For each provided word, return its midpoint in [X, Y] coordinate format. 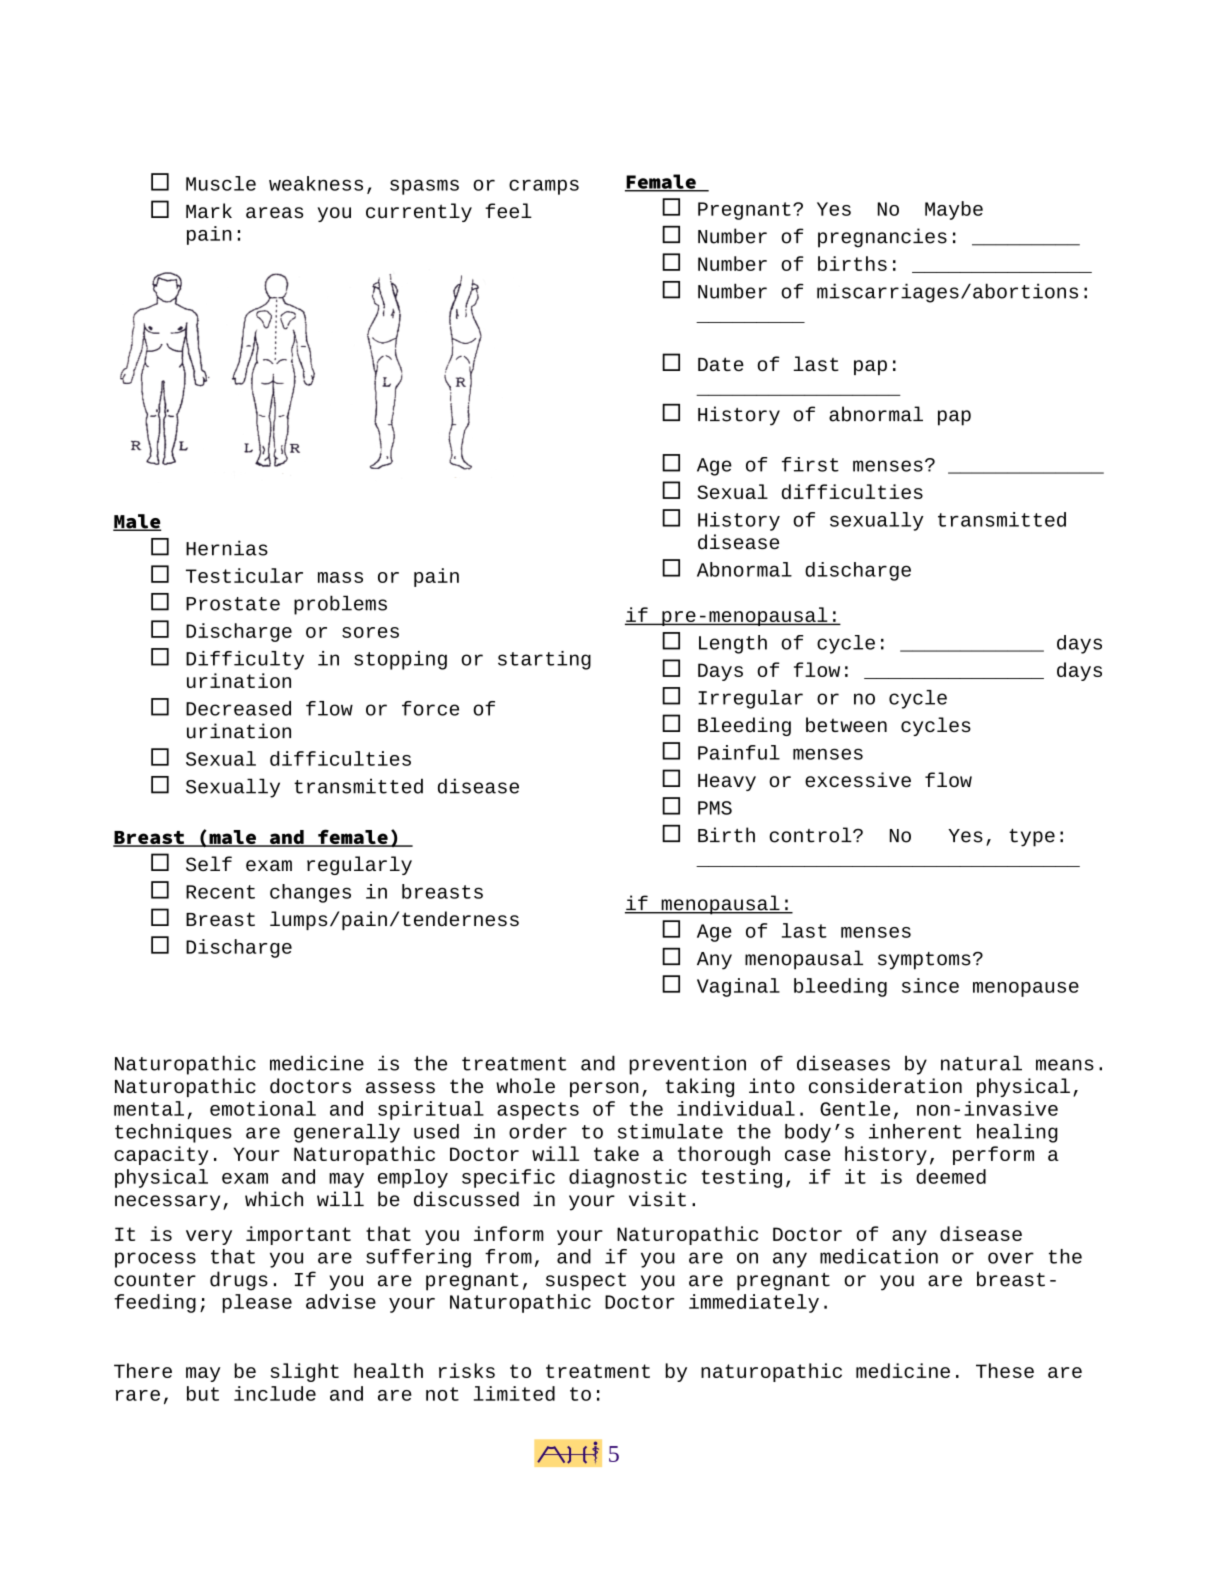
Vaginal [738, 987]
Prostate [233, 604]
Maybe [954, 210]
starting [544, 660]
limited [514, 1393]
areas [274, 212]
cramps [544, 187]
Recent [220, 892]
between [846, 724]
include [275, 1393]
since [930, 985]
